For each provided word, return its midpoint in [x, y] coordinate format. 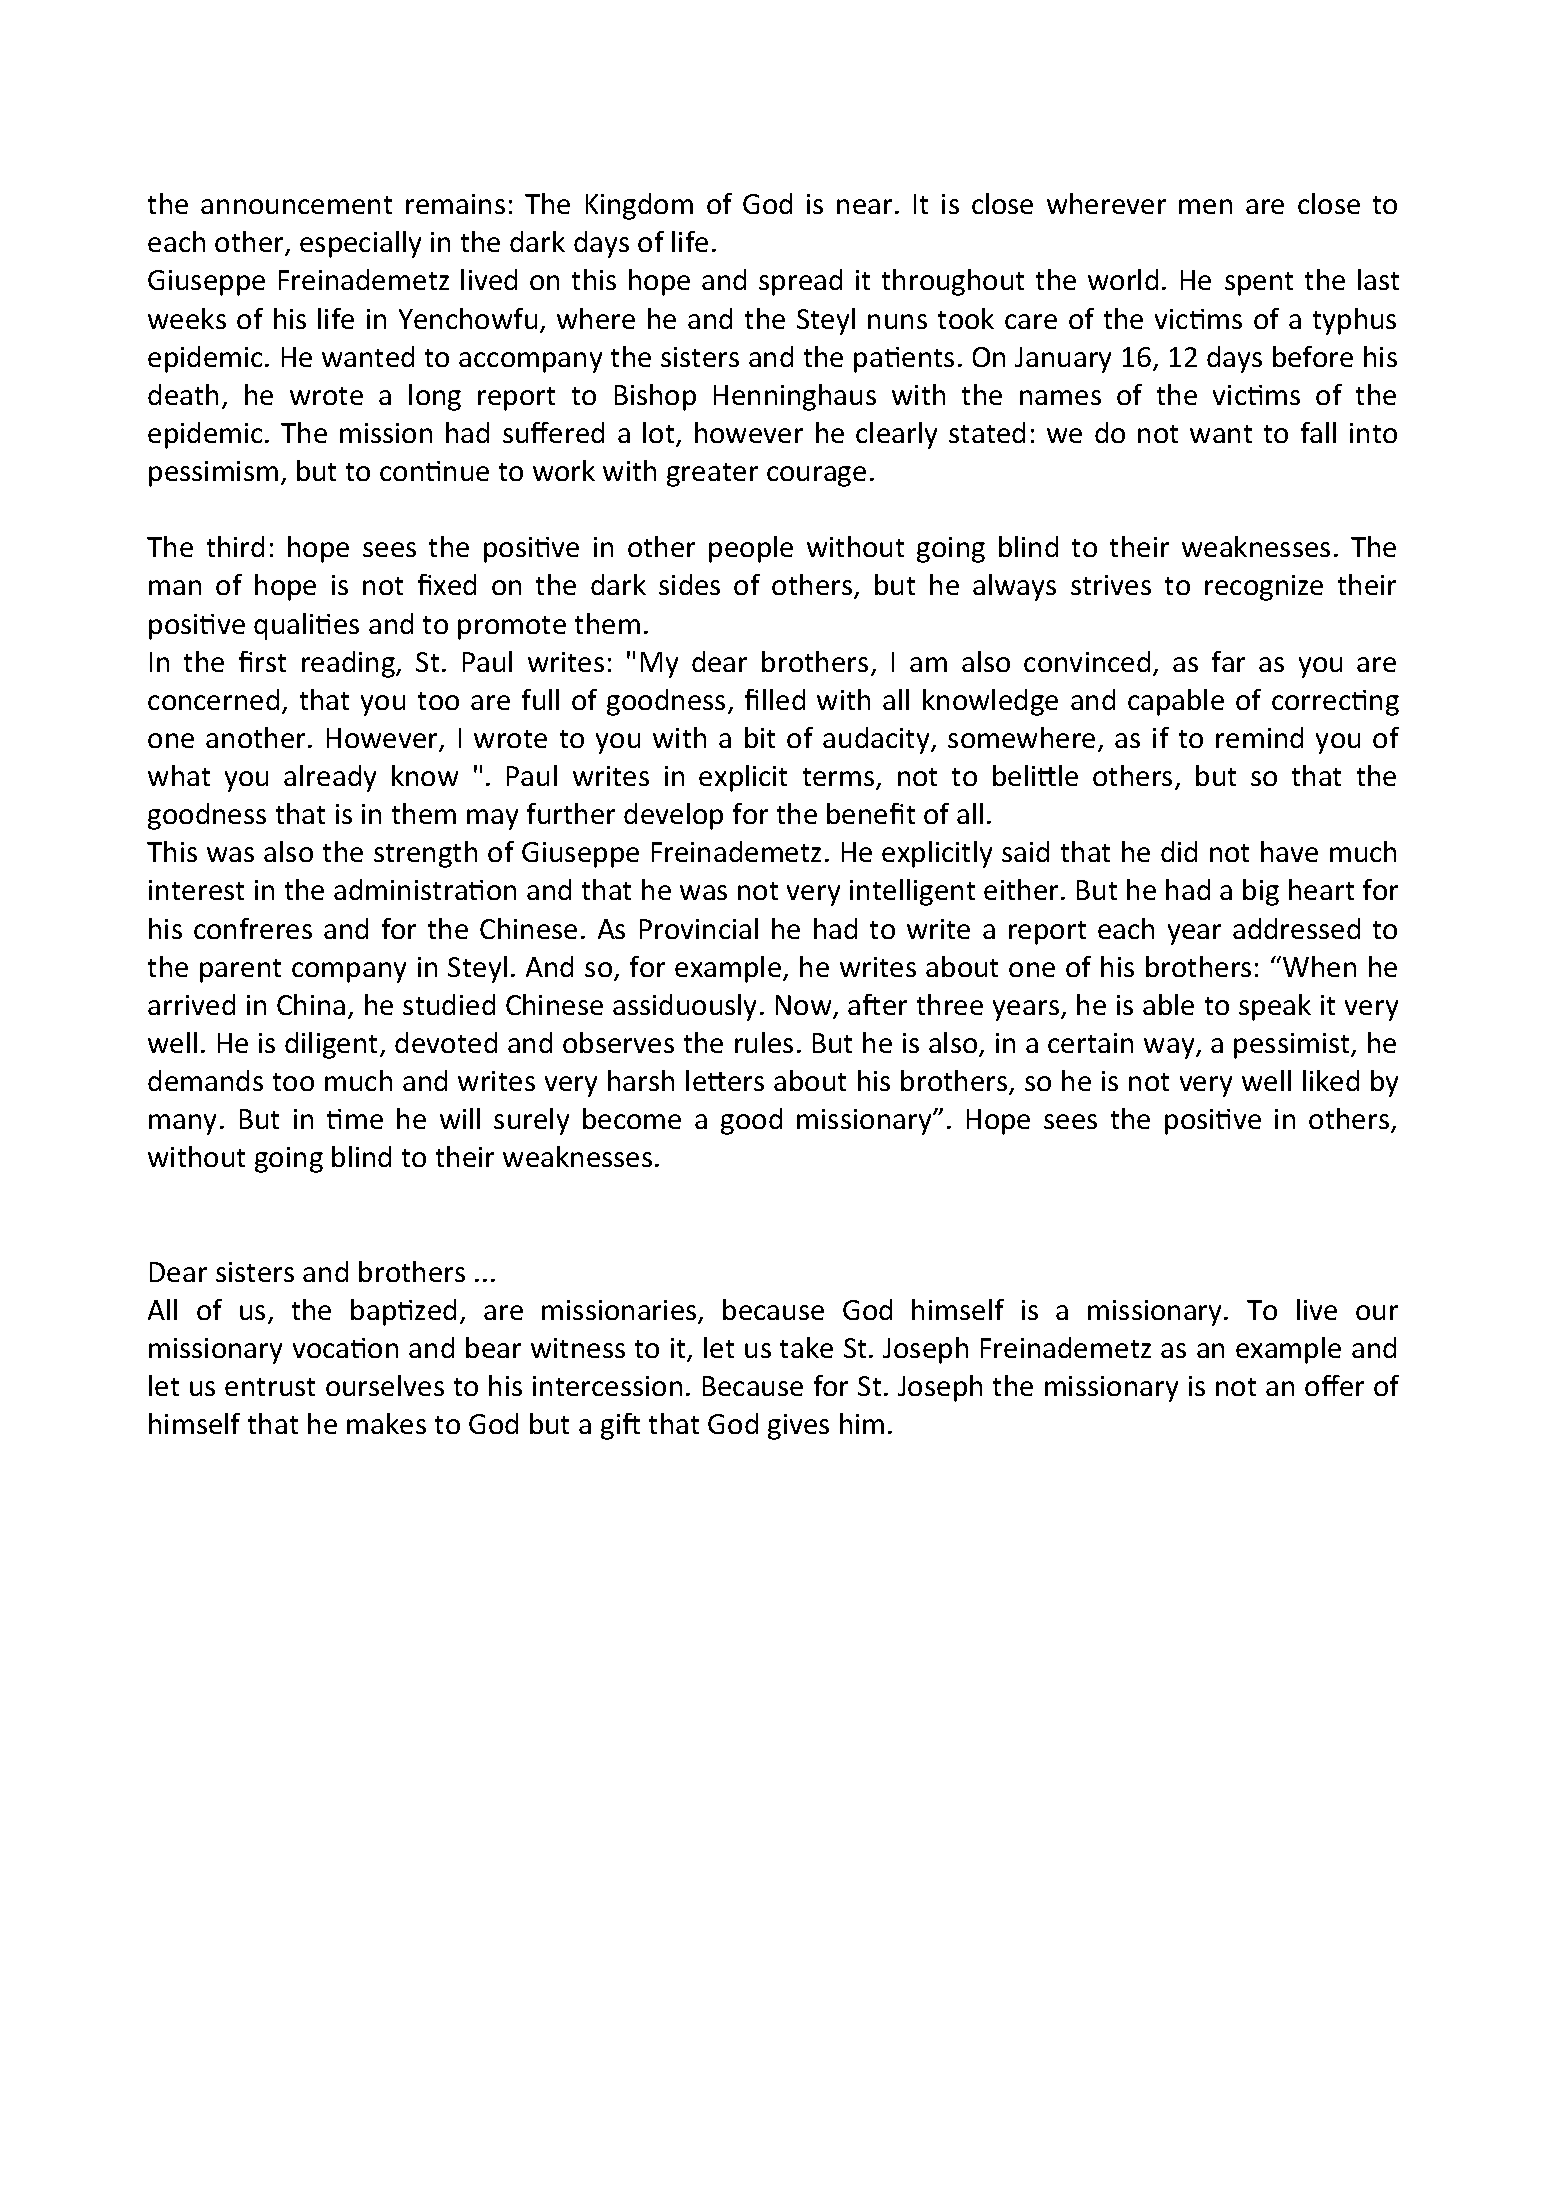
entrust [270, 1387]
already [330, 778]
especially [360, 244]
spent [1259, 284]
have [1289, 851]
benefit [871, 813]
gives [798, 1427]
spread [800, 282]
